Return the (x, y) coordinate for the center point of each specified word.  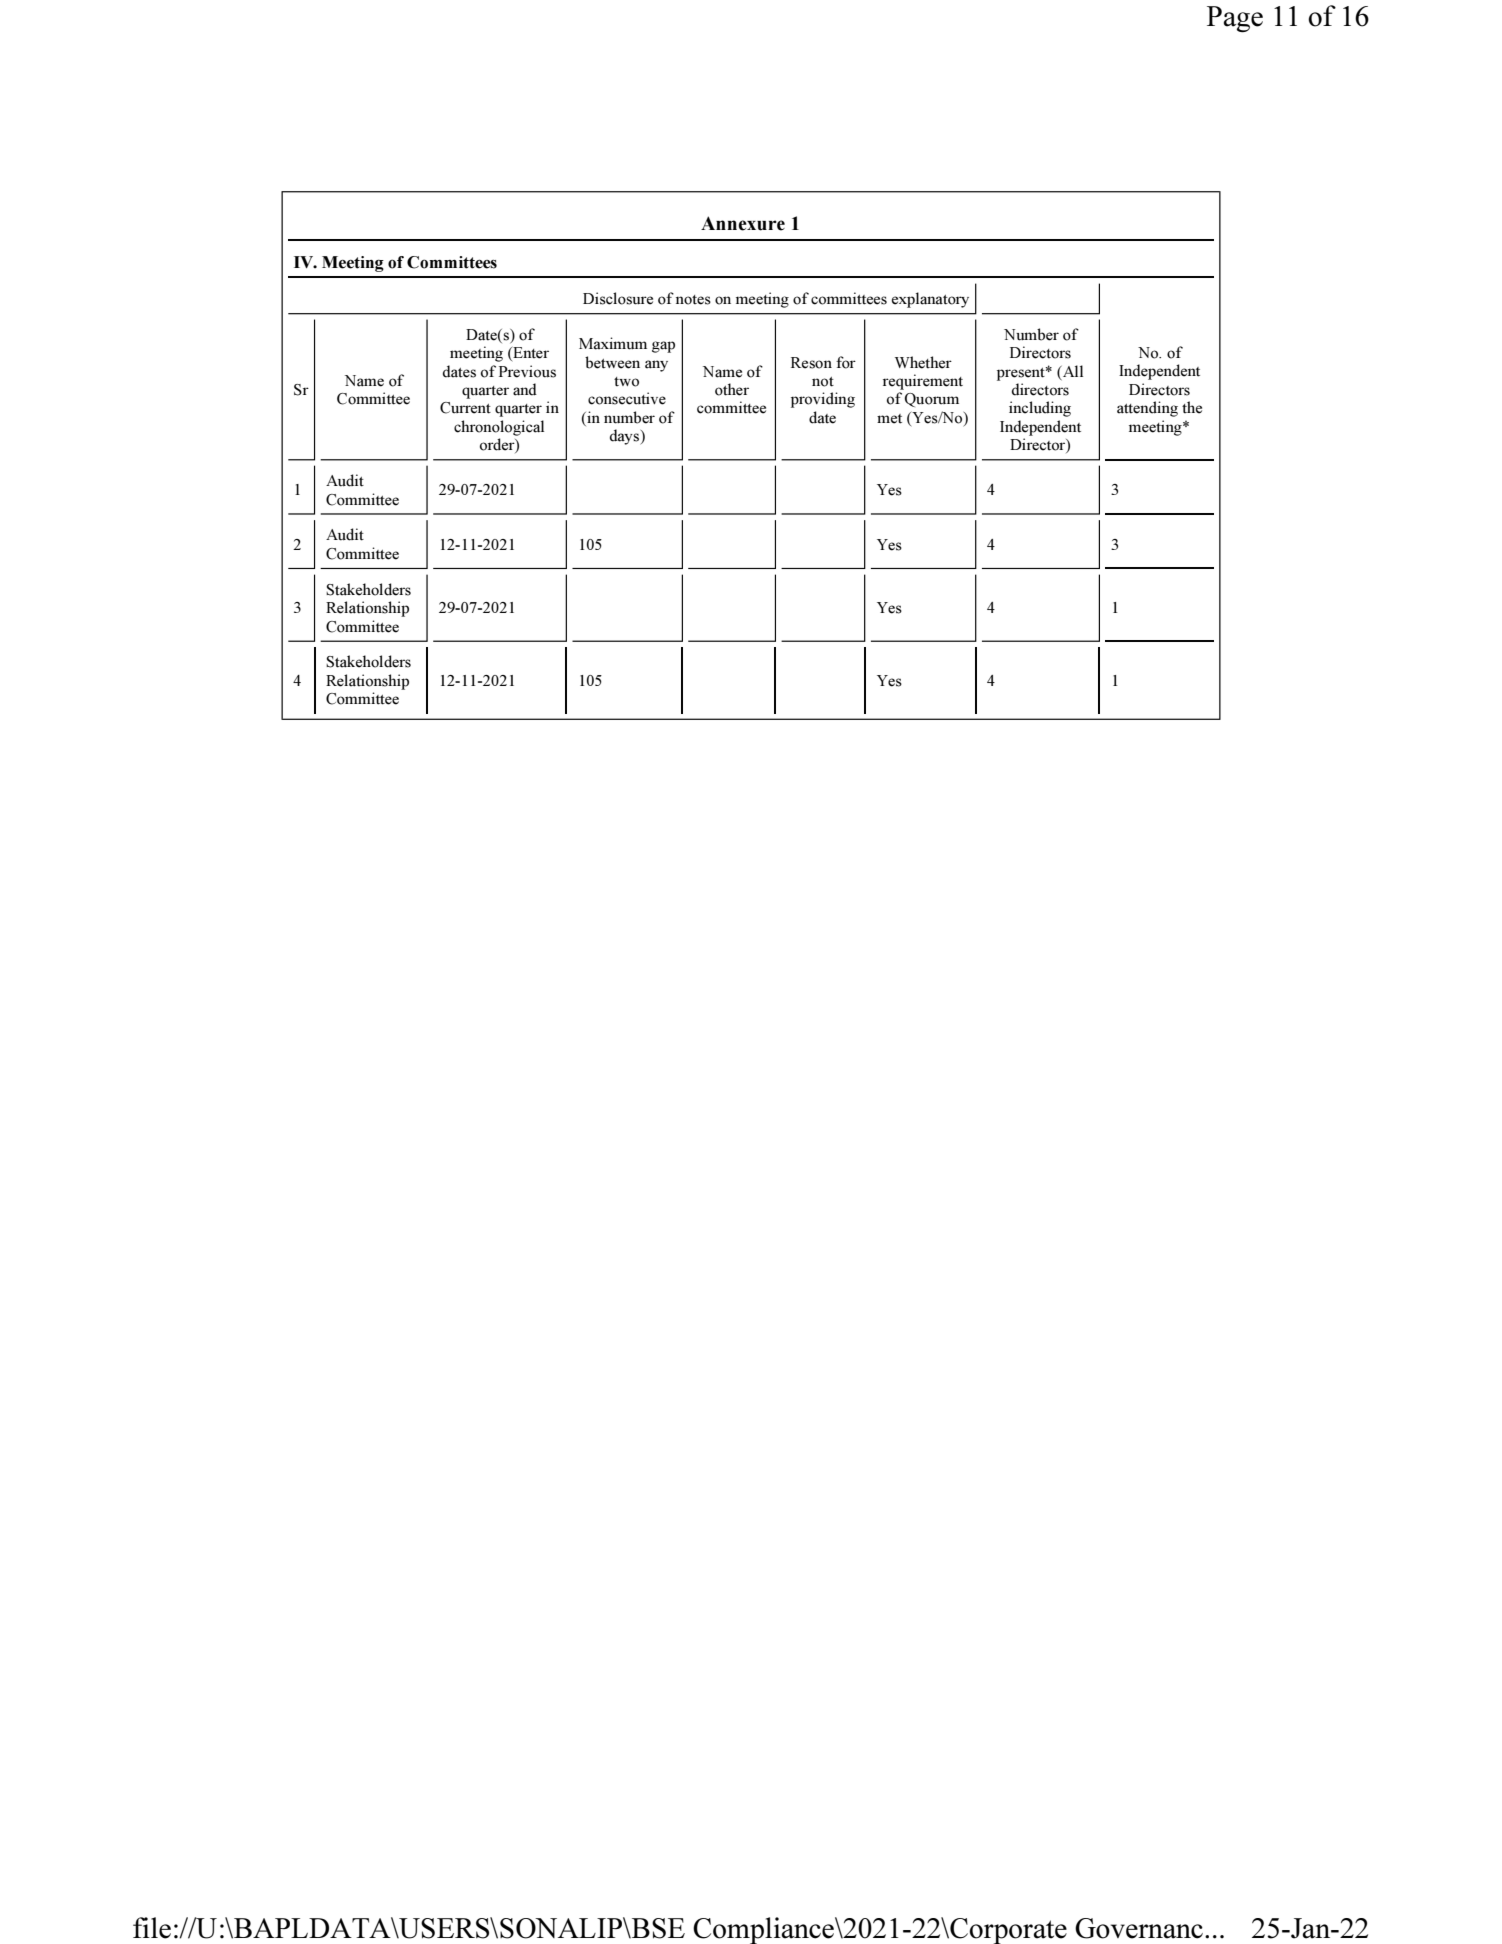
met (889, 419)
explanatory (930, 300)
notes (693, 300)
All (1072, 371)
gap (663, 347)
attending (1147, 409)
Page (1235, 19)
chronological (499, 428)
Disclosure (618, 298)
